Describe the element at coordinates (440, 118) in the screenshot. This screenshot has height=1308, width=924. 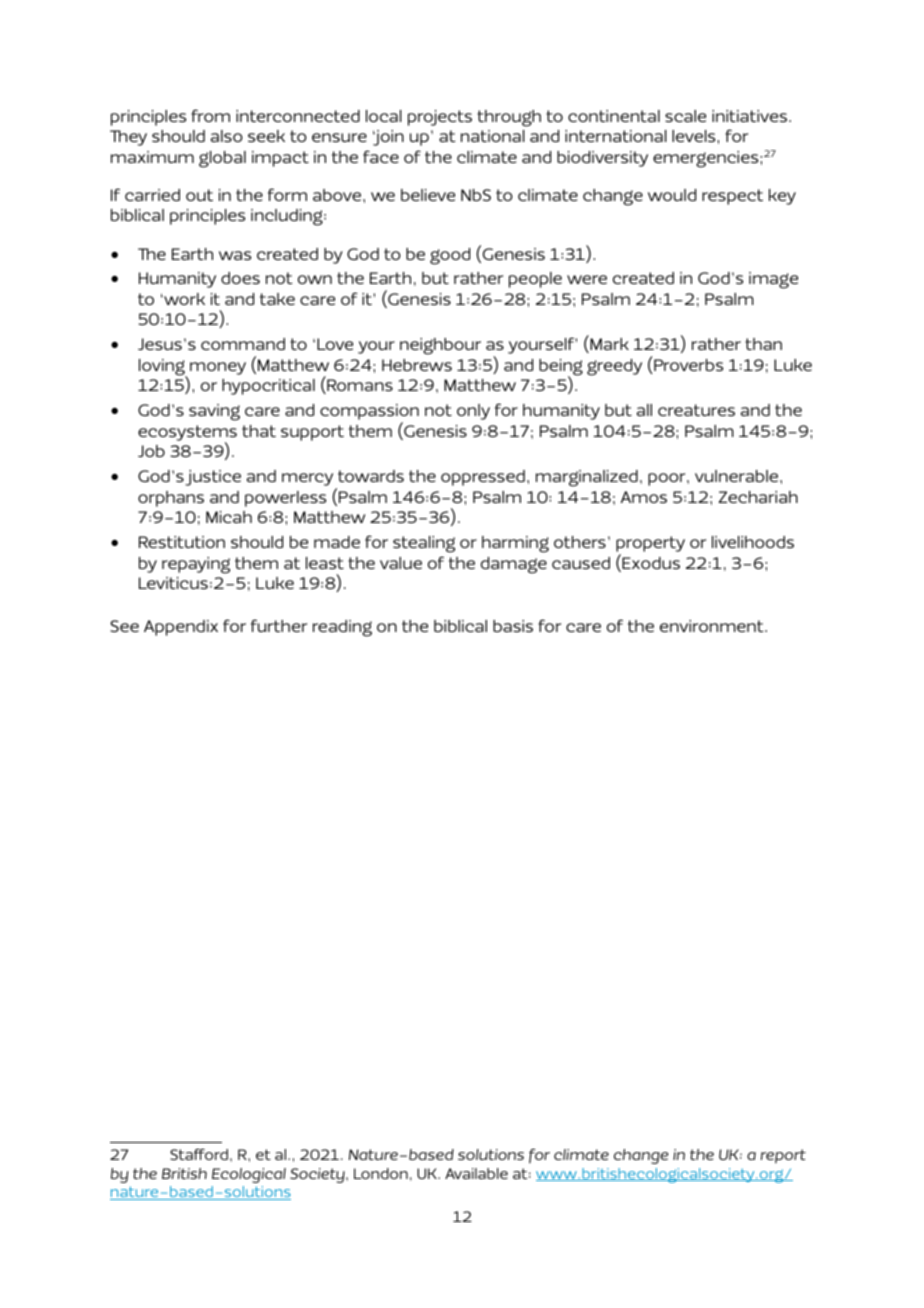
I see `projects` at that location.
